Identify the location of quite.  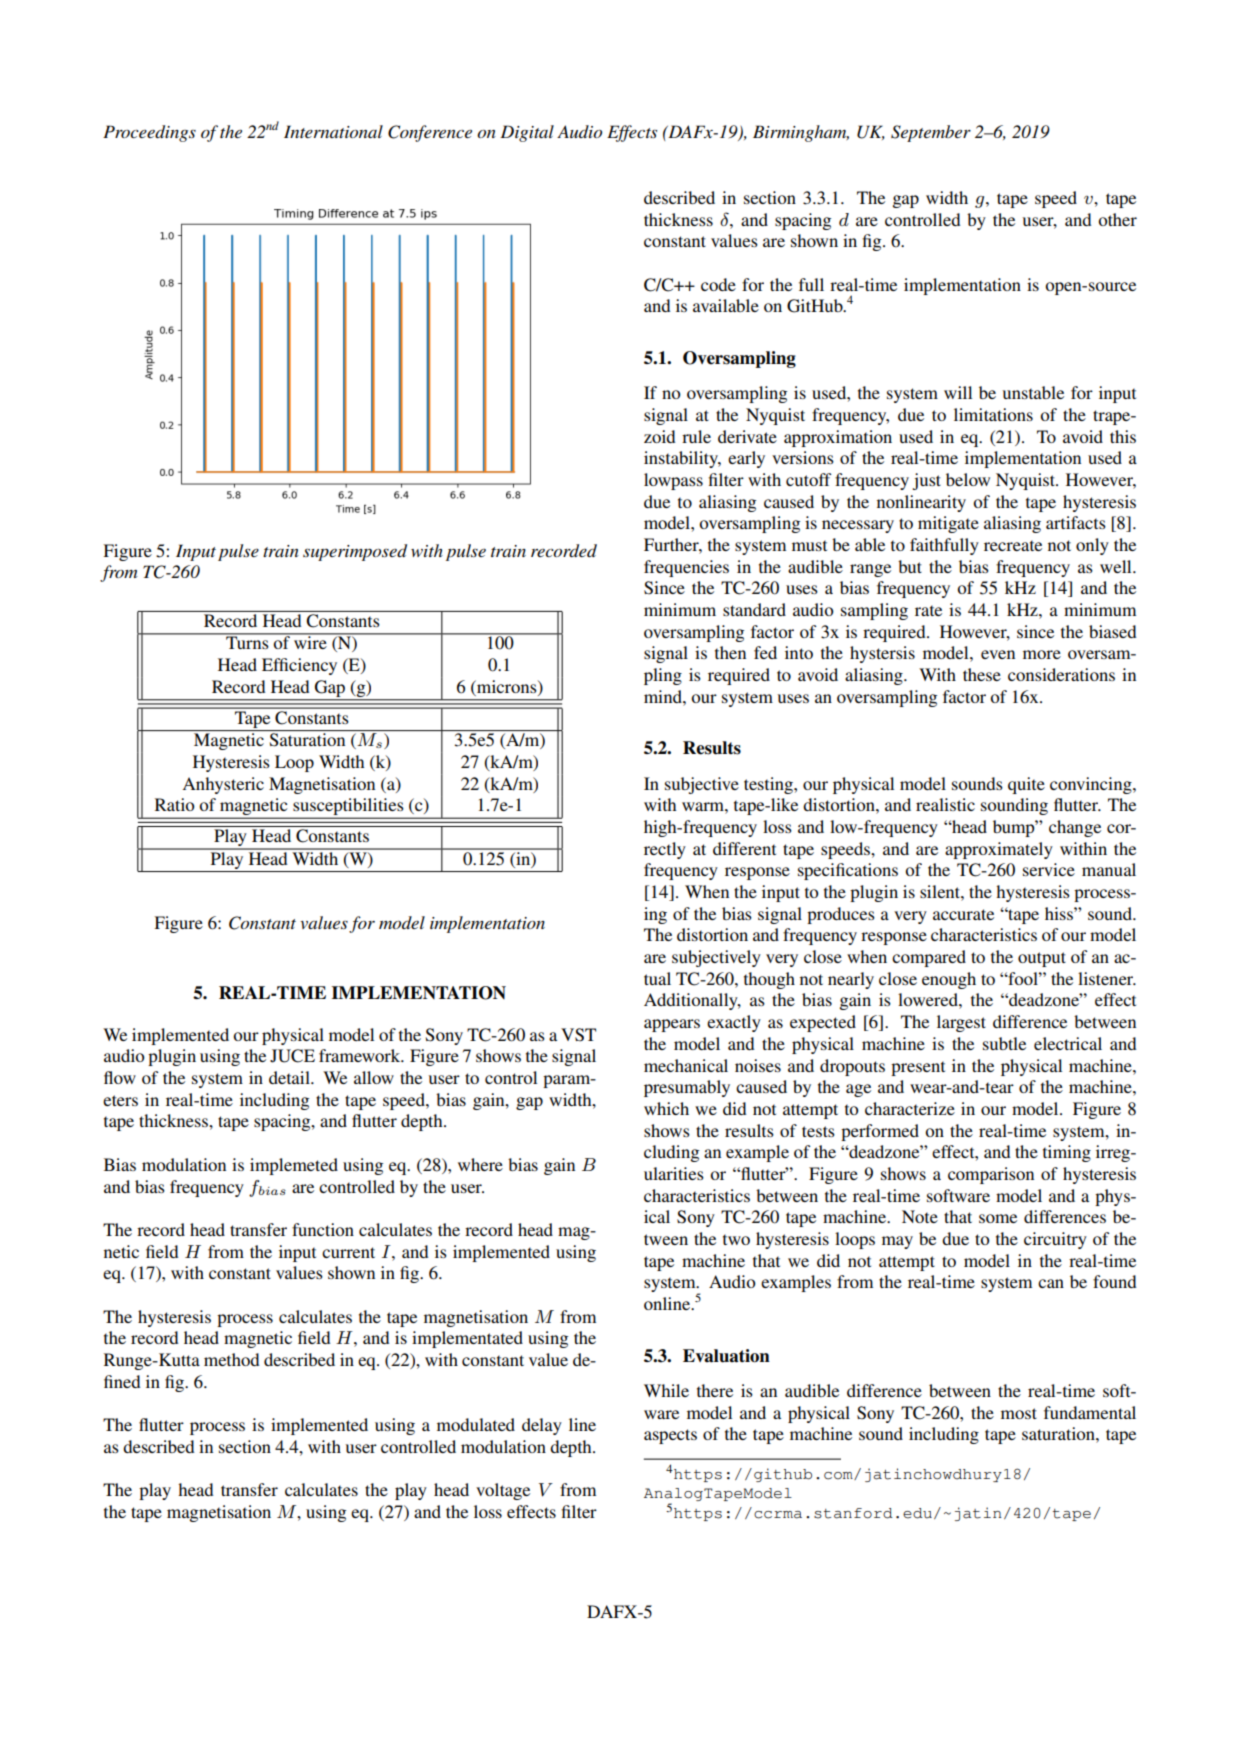
(1026, 785).
